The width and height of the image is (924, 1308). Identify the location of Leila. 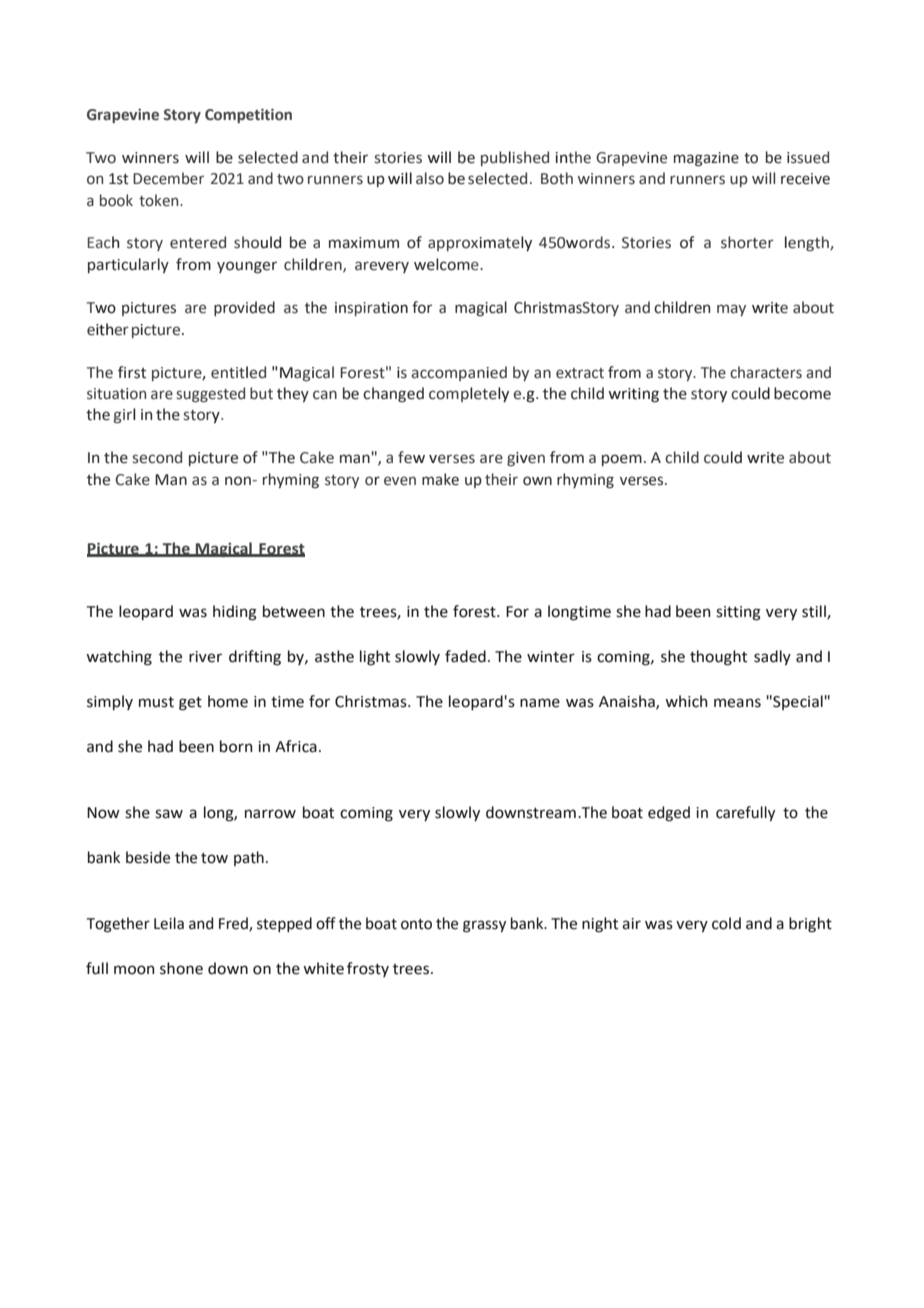
(169, 923).
